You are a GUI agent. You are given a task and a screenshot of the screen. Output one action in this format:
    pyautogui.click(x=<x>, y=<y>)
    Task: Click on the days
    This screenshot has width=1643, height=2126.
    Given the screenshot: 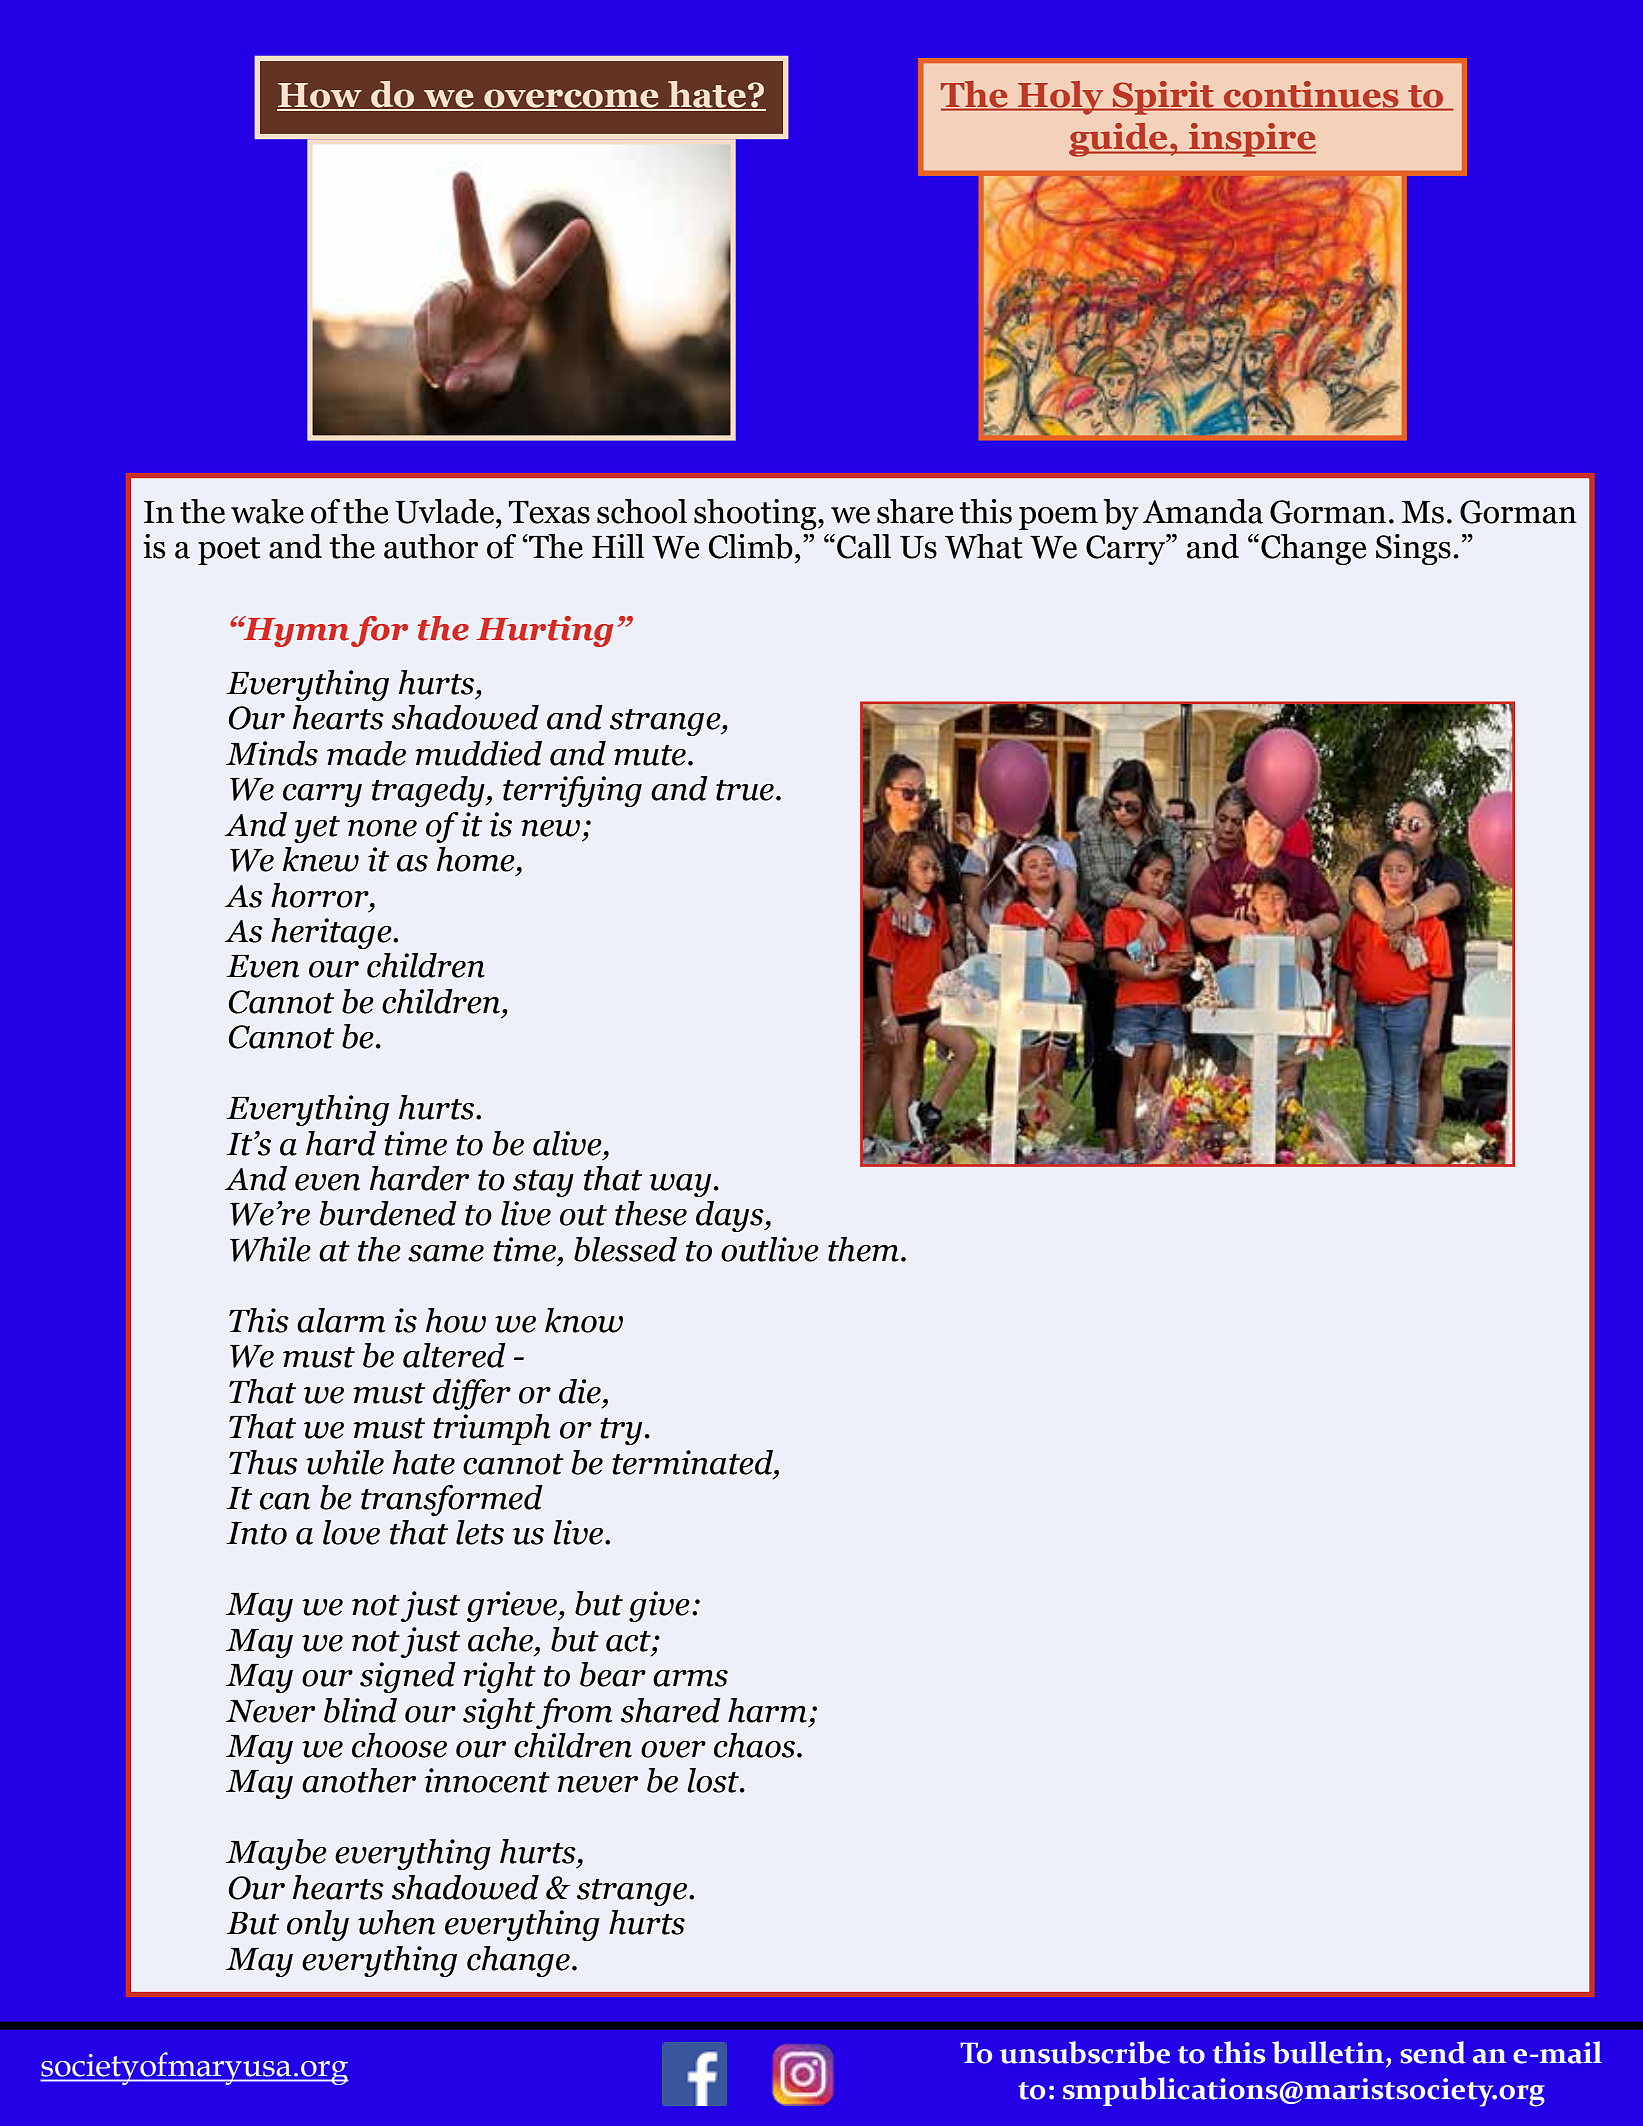 What is the action you would take?
    pyautogui.click(x=731, y=1216)
